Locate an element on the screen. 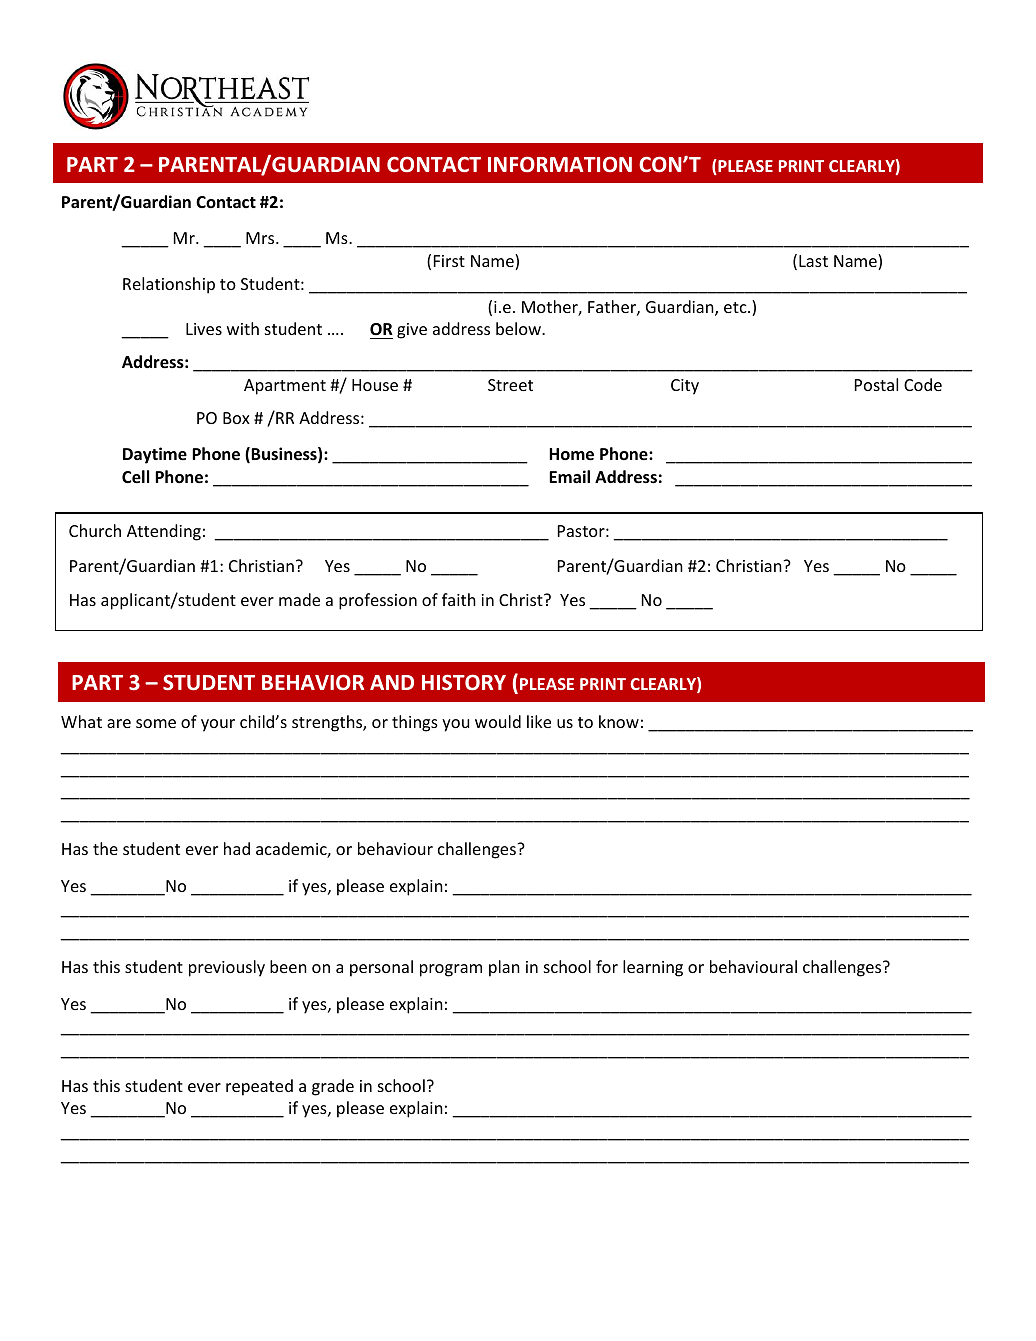  made is located at coordinates (299, 599).
